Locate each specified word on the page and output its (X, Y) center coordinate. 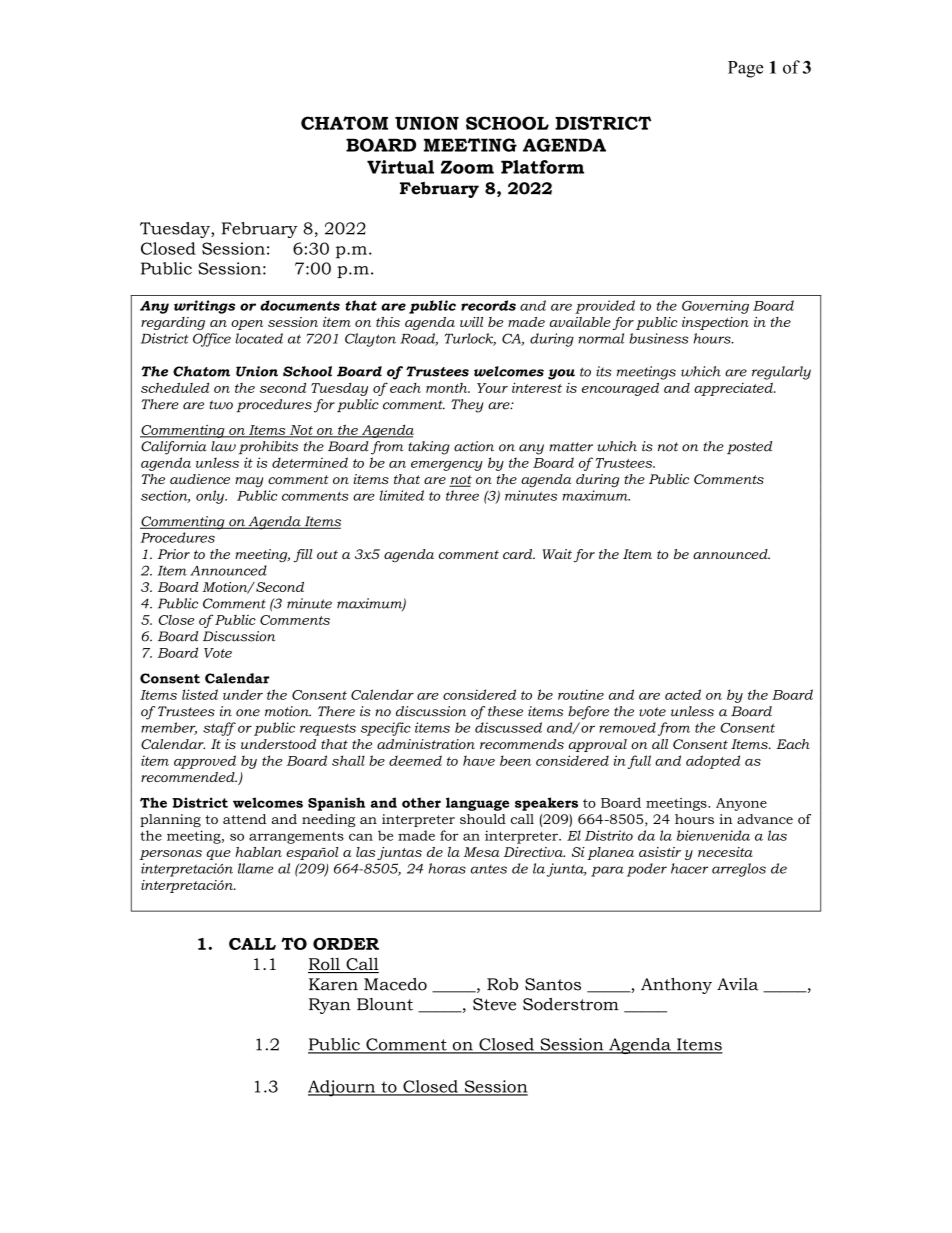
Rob (502, 984)
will (471, 322)
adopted (713, 762)
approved (205, 762)
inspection (715, 323)
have (479, 760)
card (519, 554)
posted (749, 447)
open (247, 325)
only (211, 497)
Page (745, 69)
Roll (325, 965)
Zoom (467, 167)
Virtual (400, 167)
